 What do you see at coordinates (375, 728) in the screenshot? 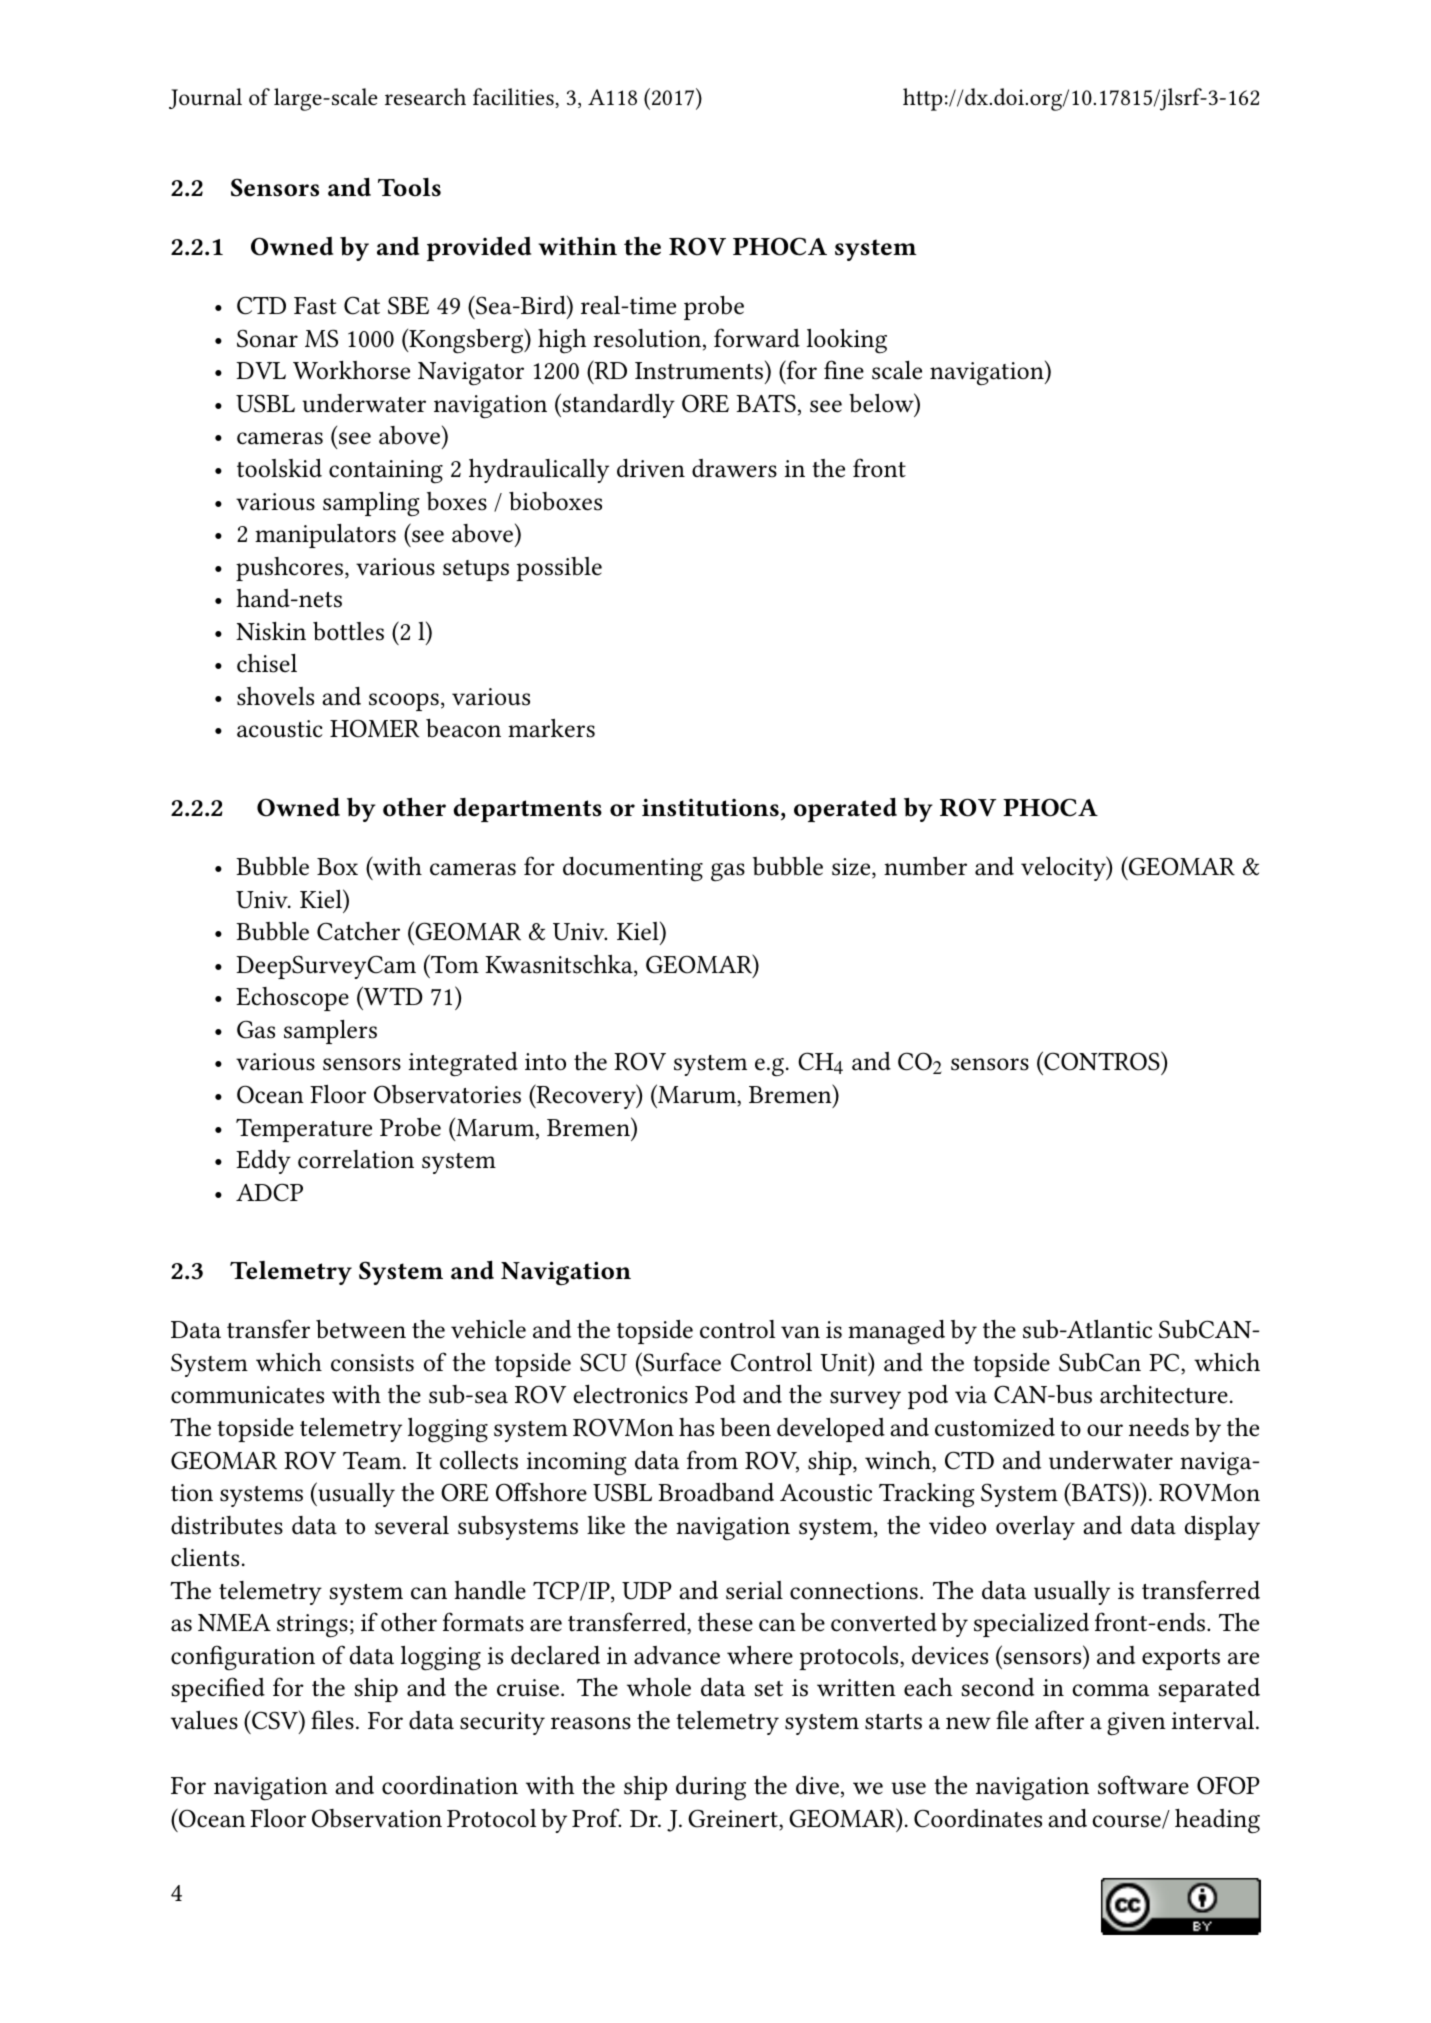
I see `HOMER` at bounding box center [375, 728].
